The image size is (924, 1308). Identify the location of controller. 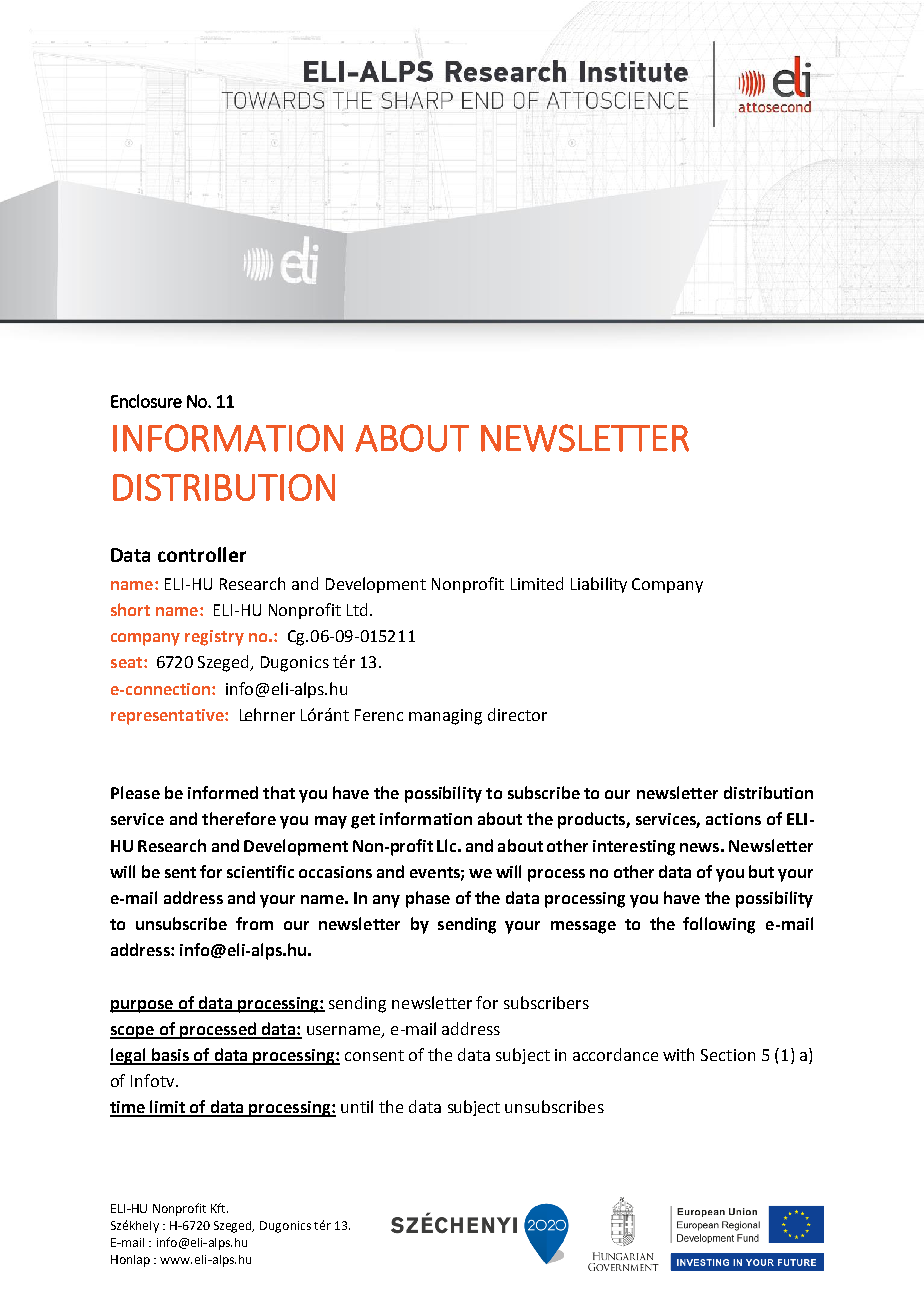
(202, 554).
